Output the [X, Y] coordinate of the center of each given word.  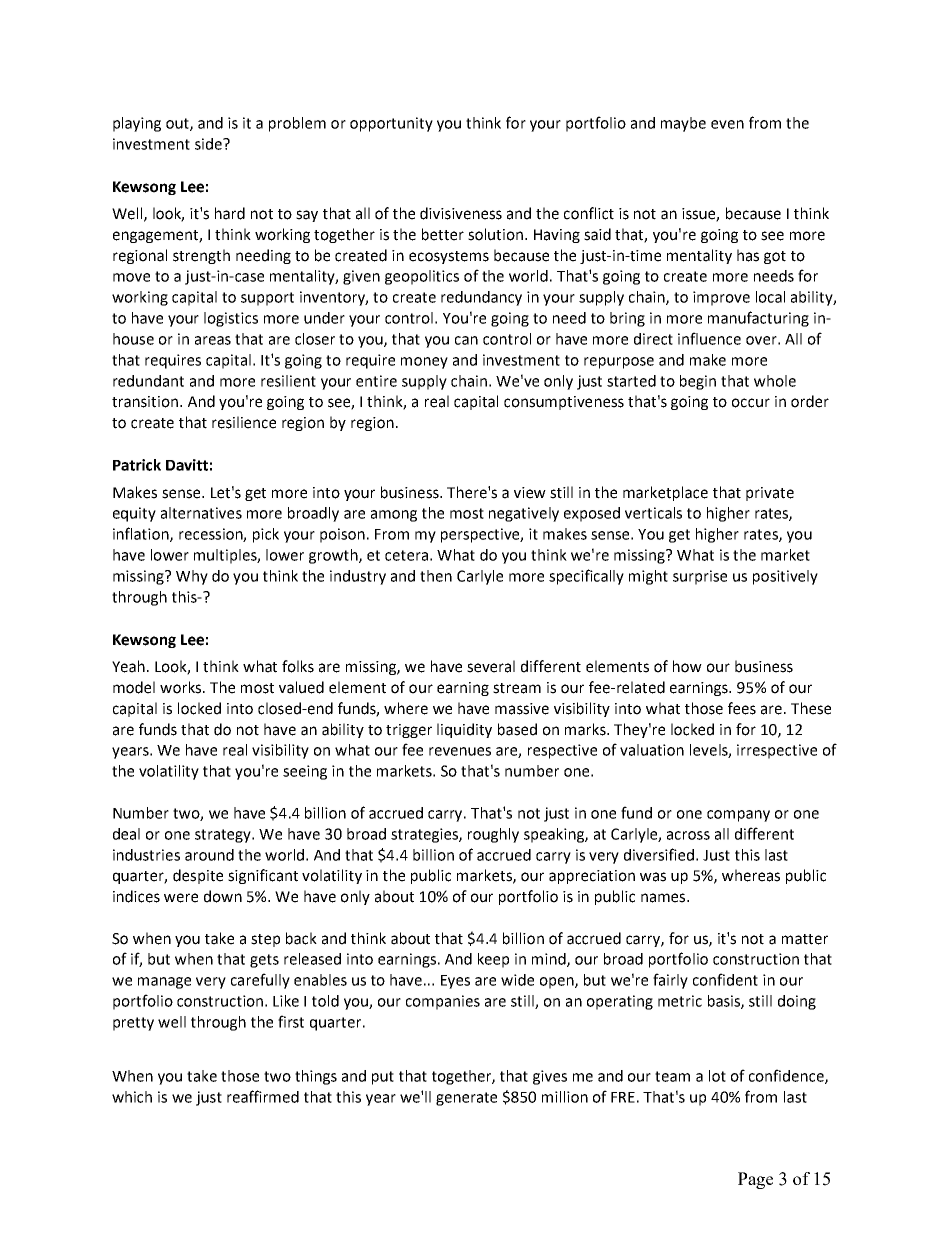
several [491, 666]
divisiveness [461, 213]
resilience [244, 422]
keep [493, 960]
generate [466, 1099]
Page [755, 1180]
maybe [683, 124]
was [653, 877]
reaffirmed [263, 1096]
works [182, 687]
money [424, 363]
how [687, 666]
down [223, 896]
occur [751, 403]
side [209, 144]
